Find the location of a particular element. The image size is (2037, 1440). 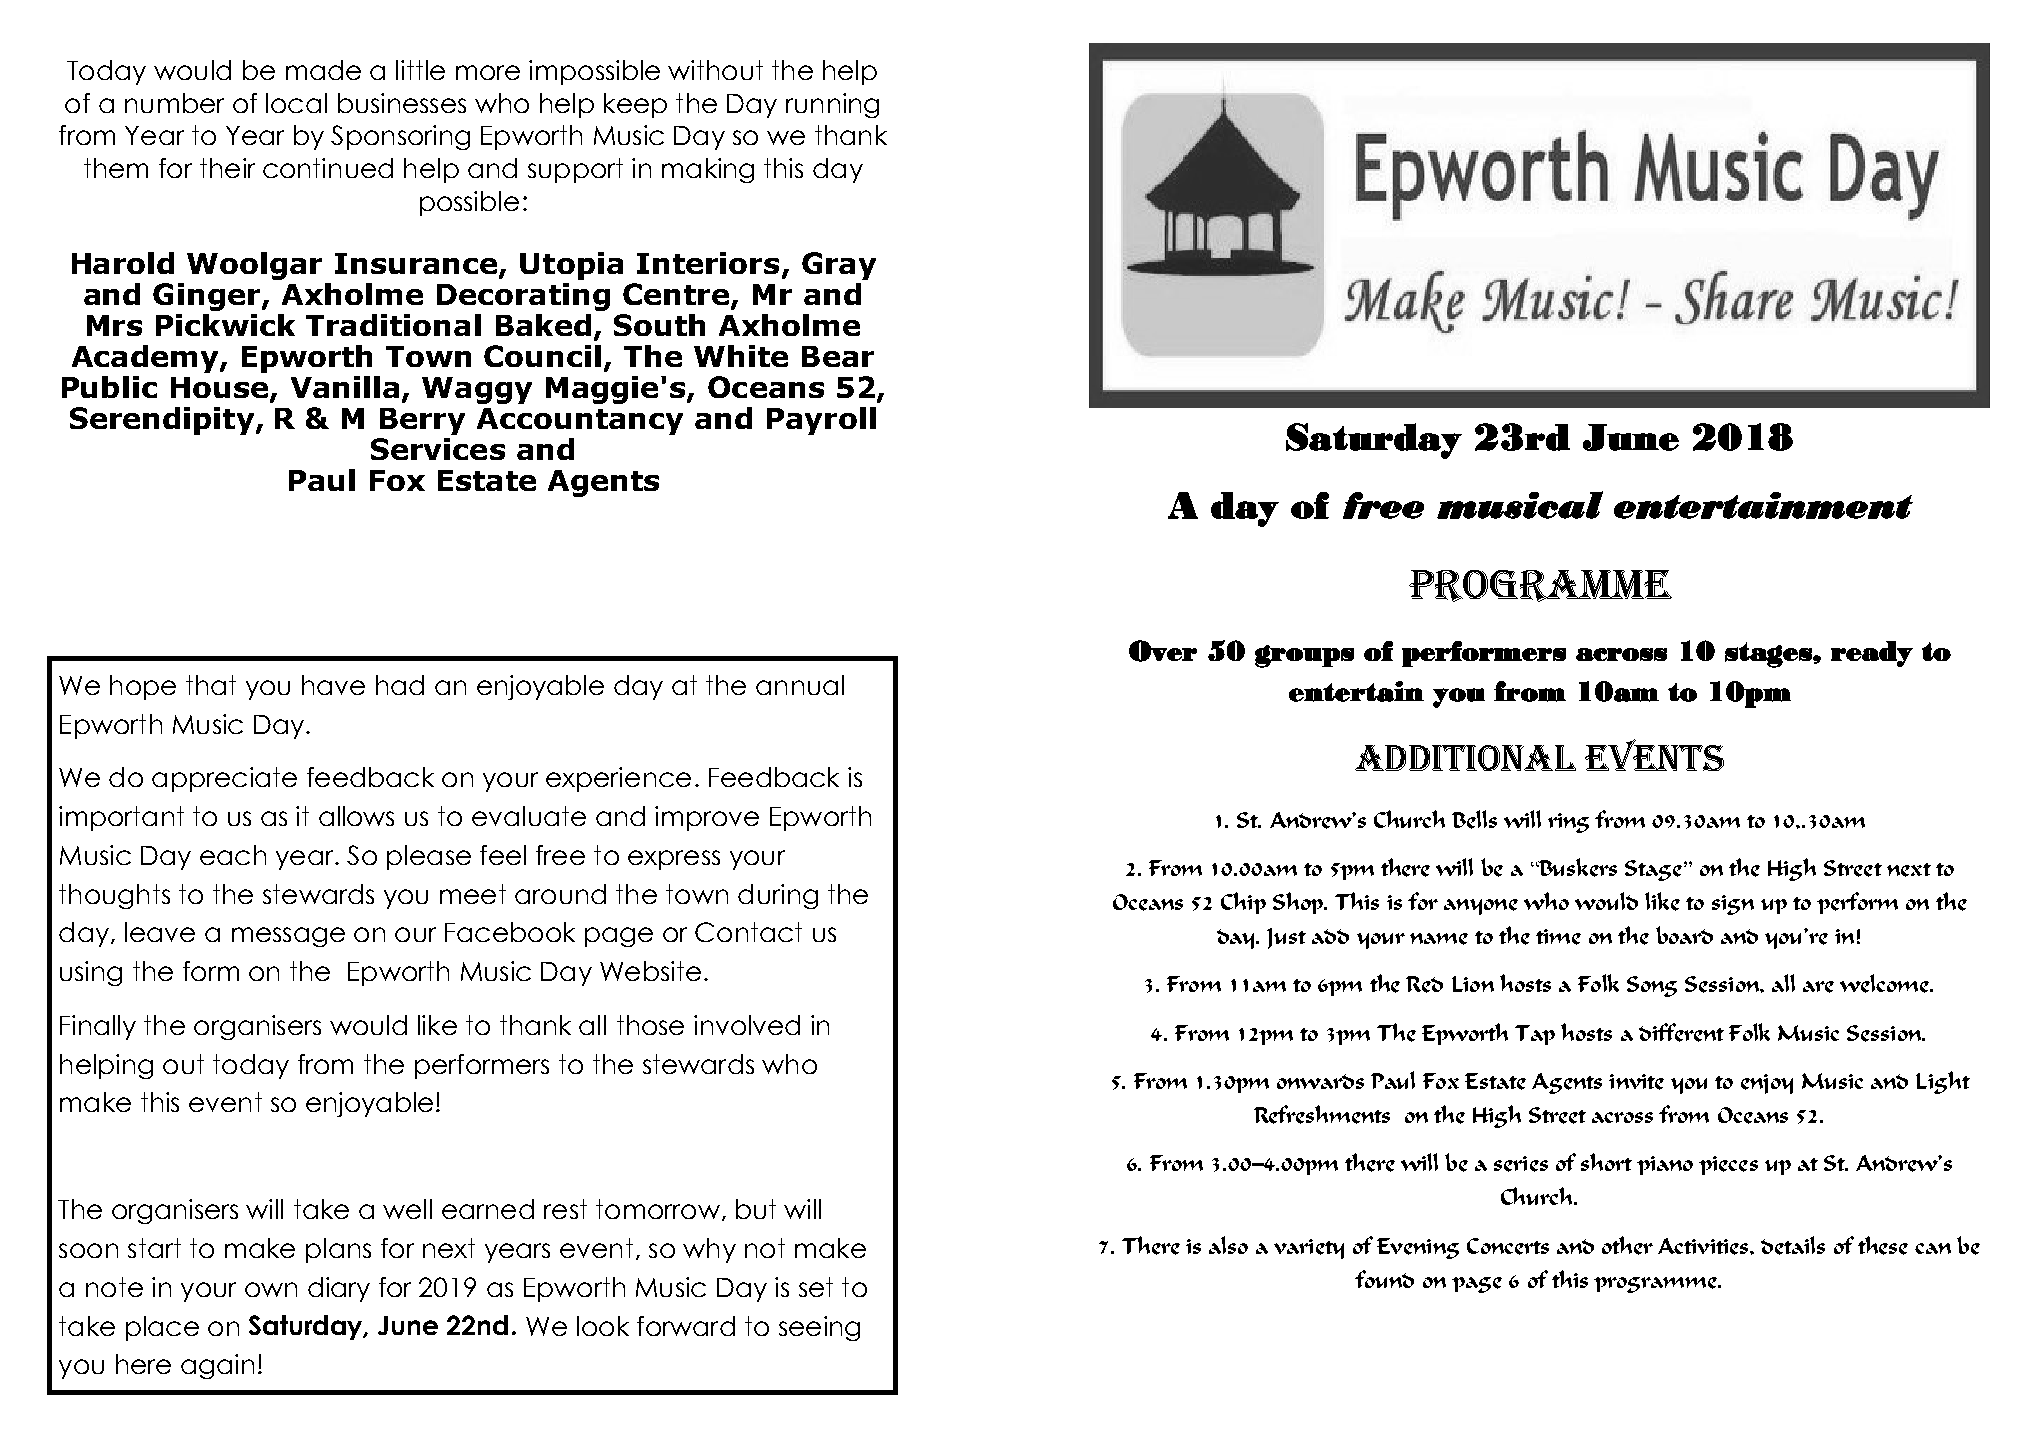

Finally is located at coordinates (98, 1027).
